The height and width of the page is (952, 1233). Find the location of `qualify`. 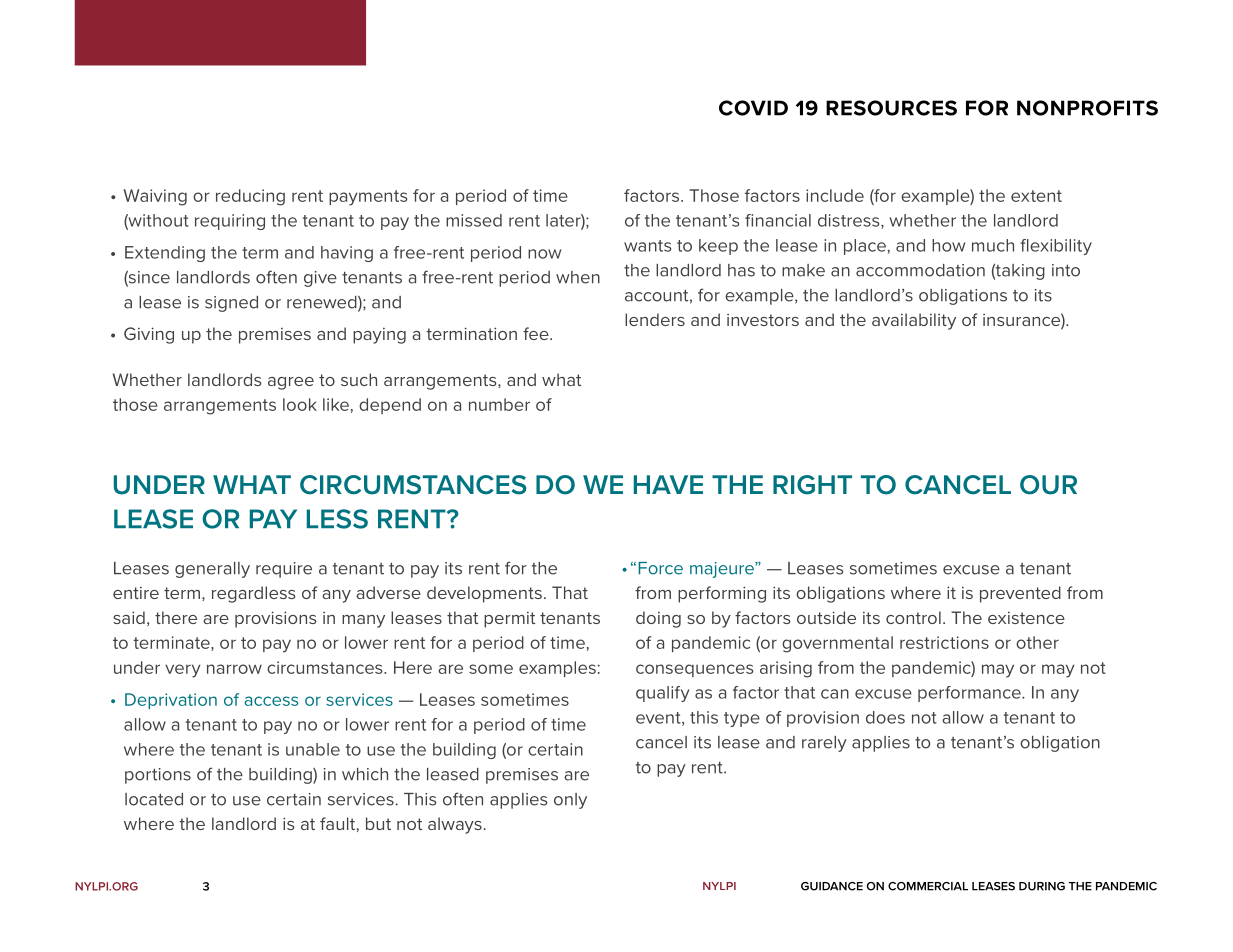

qualify is located at coordinates (662, 694).
